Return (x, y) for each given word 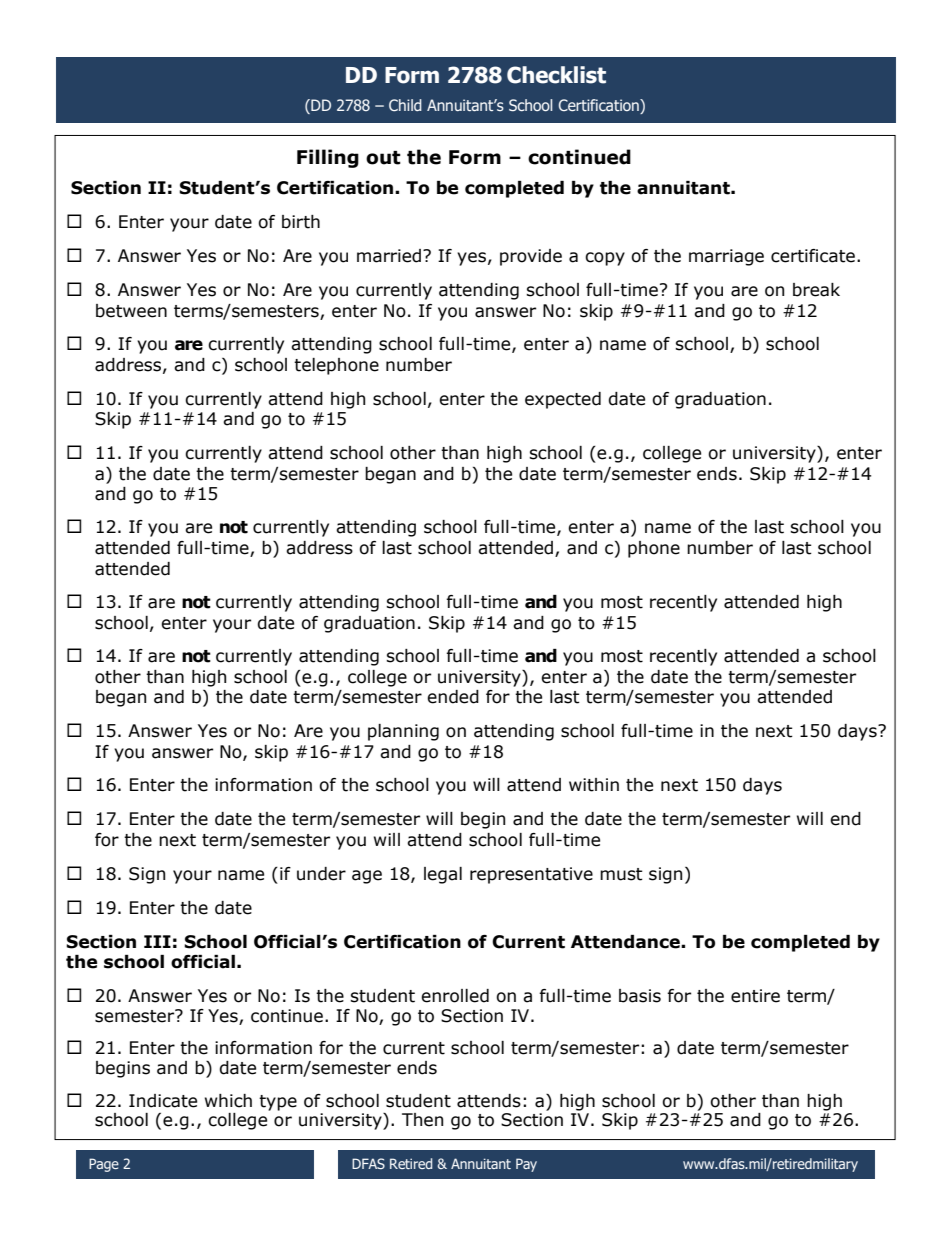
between (131, 311)
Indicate (163, 1101)
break (816, 290)
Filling (328, 158)
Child (405, 105)
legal (443, 875)
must (621, 874)
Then (422, 1120)
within (594, 785)
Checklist (556, 75)
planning (403, 732)
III (157, 941)
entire (755, 996)
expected (563, 400)
